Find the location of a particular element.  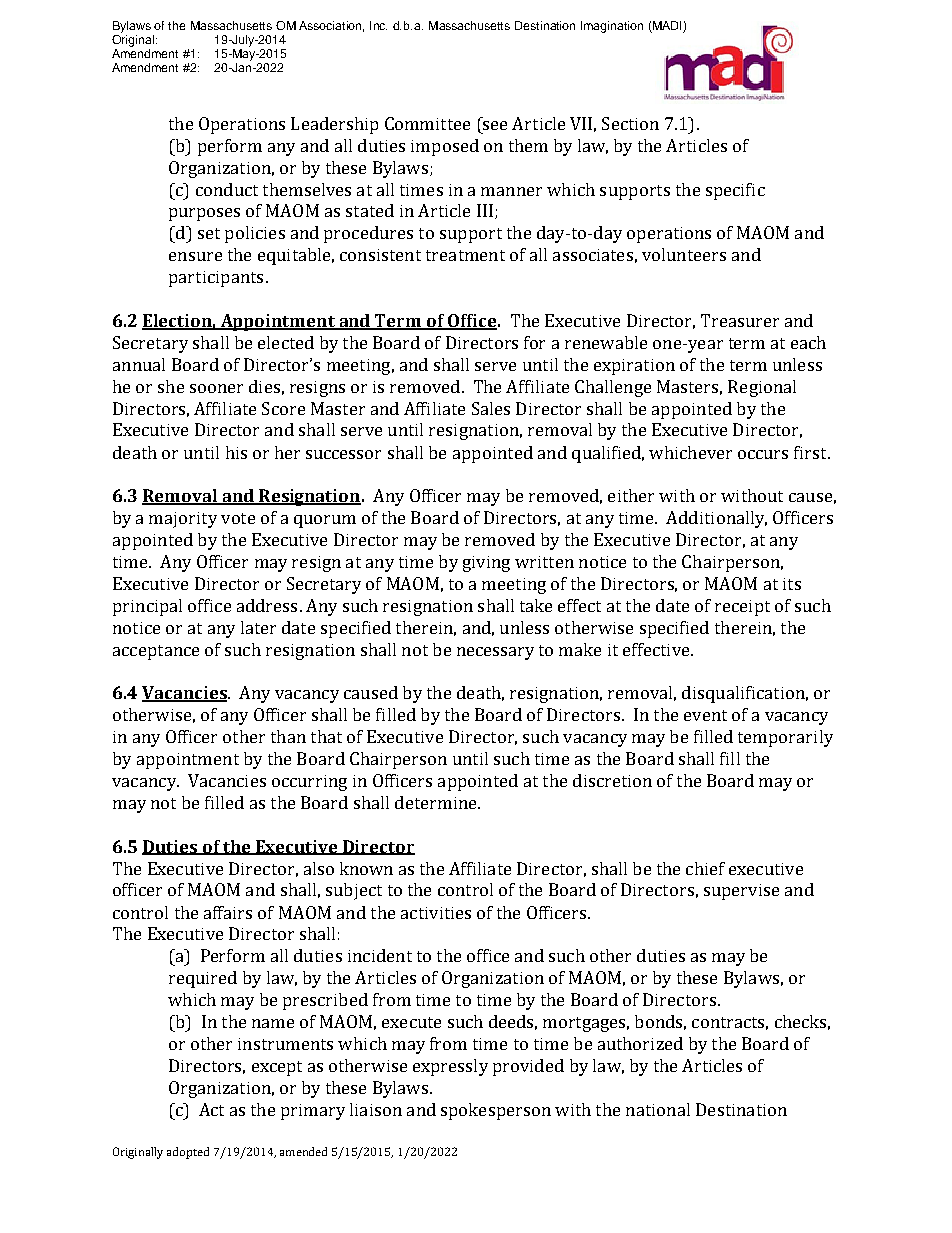

treatment is located at coordinates (465, 255).
